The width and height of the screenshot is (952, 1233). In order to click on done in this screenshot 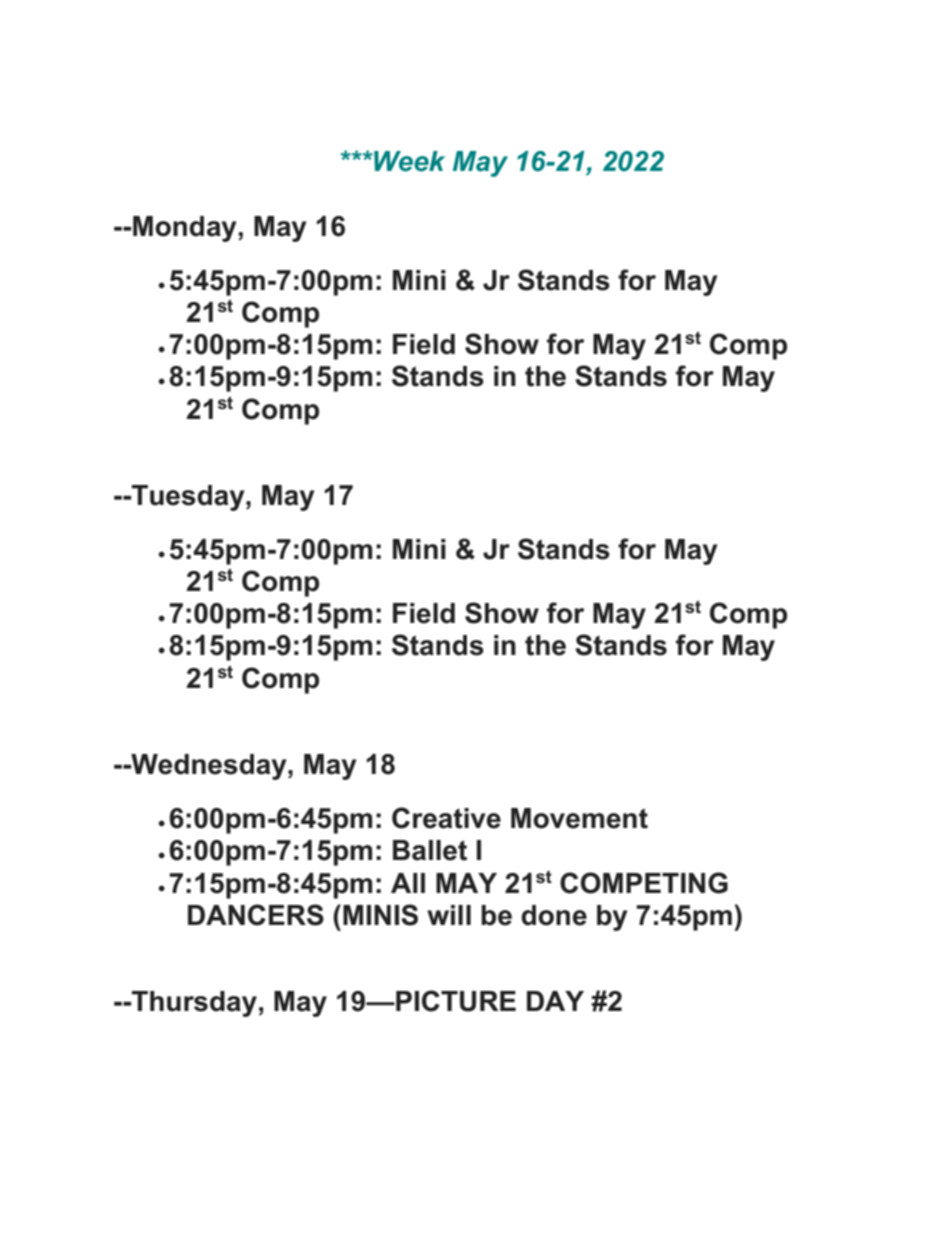, I will do `click(554, 915)`.
